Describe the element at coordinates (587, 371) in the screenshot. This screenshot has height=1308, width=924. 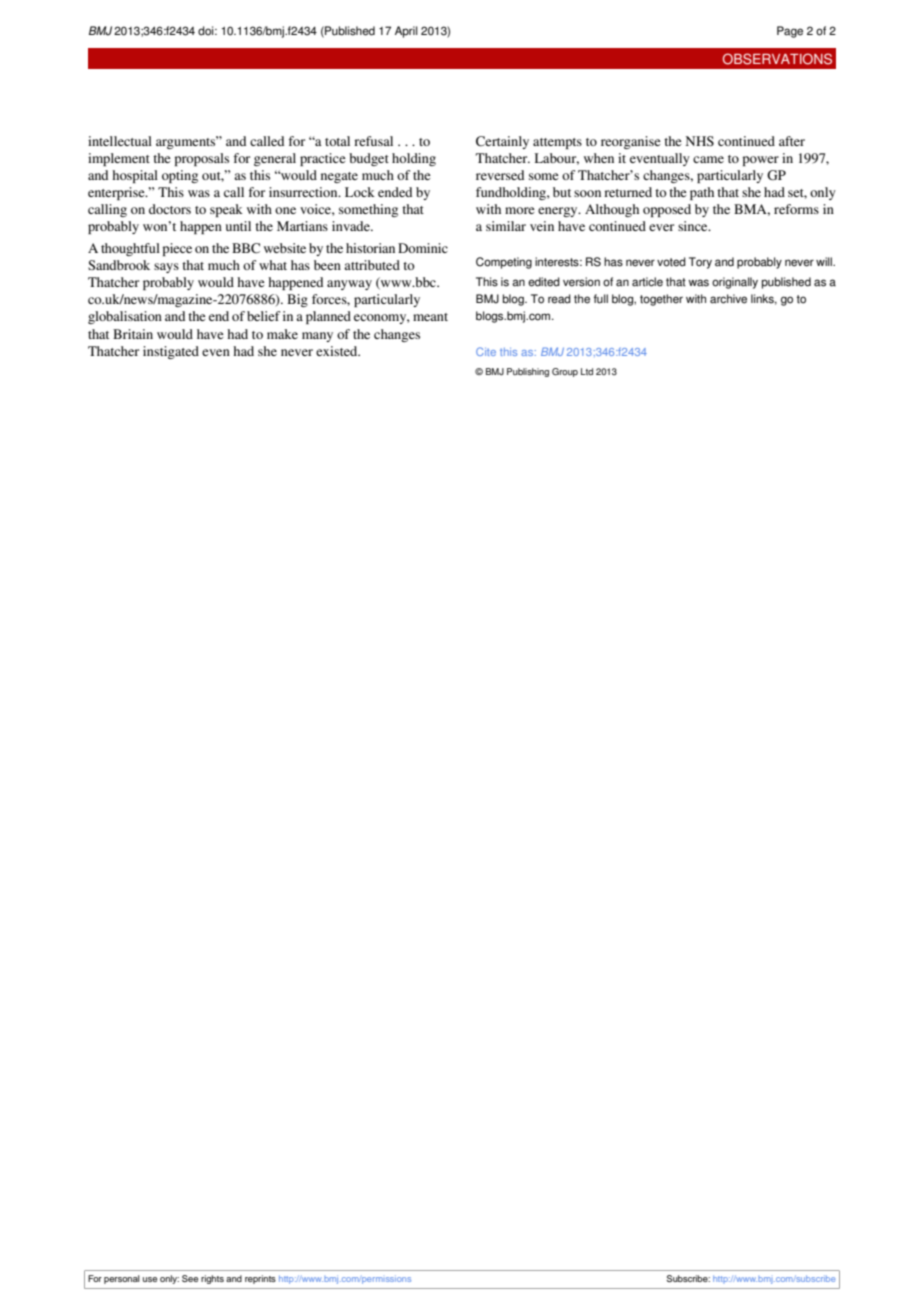
I see `Ltd` at that location.
